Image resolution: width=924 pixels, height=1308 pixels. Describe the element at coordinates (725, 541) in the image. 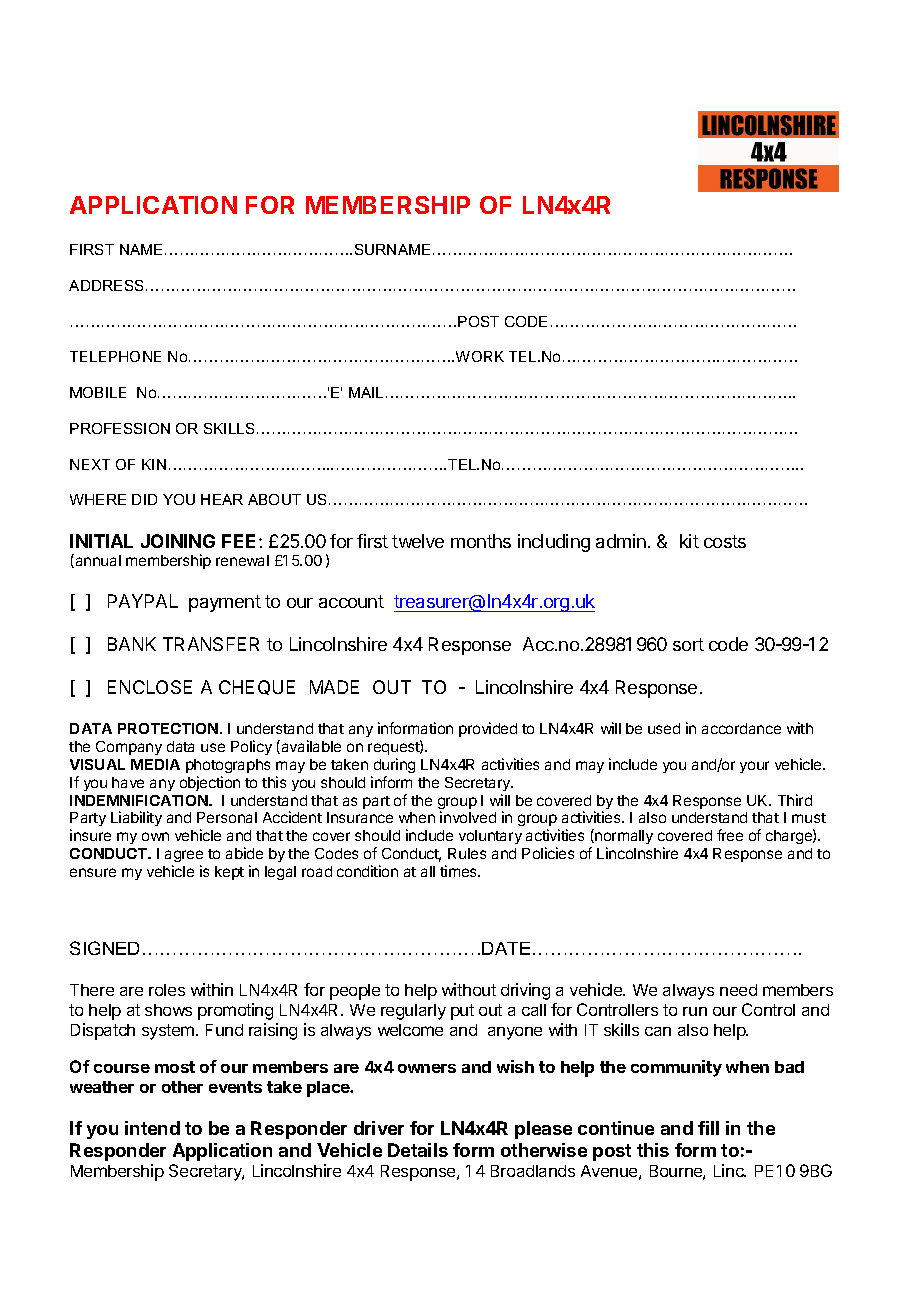

I see `costs` at that location.
